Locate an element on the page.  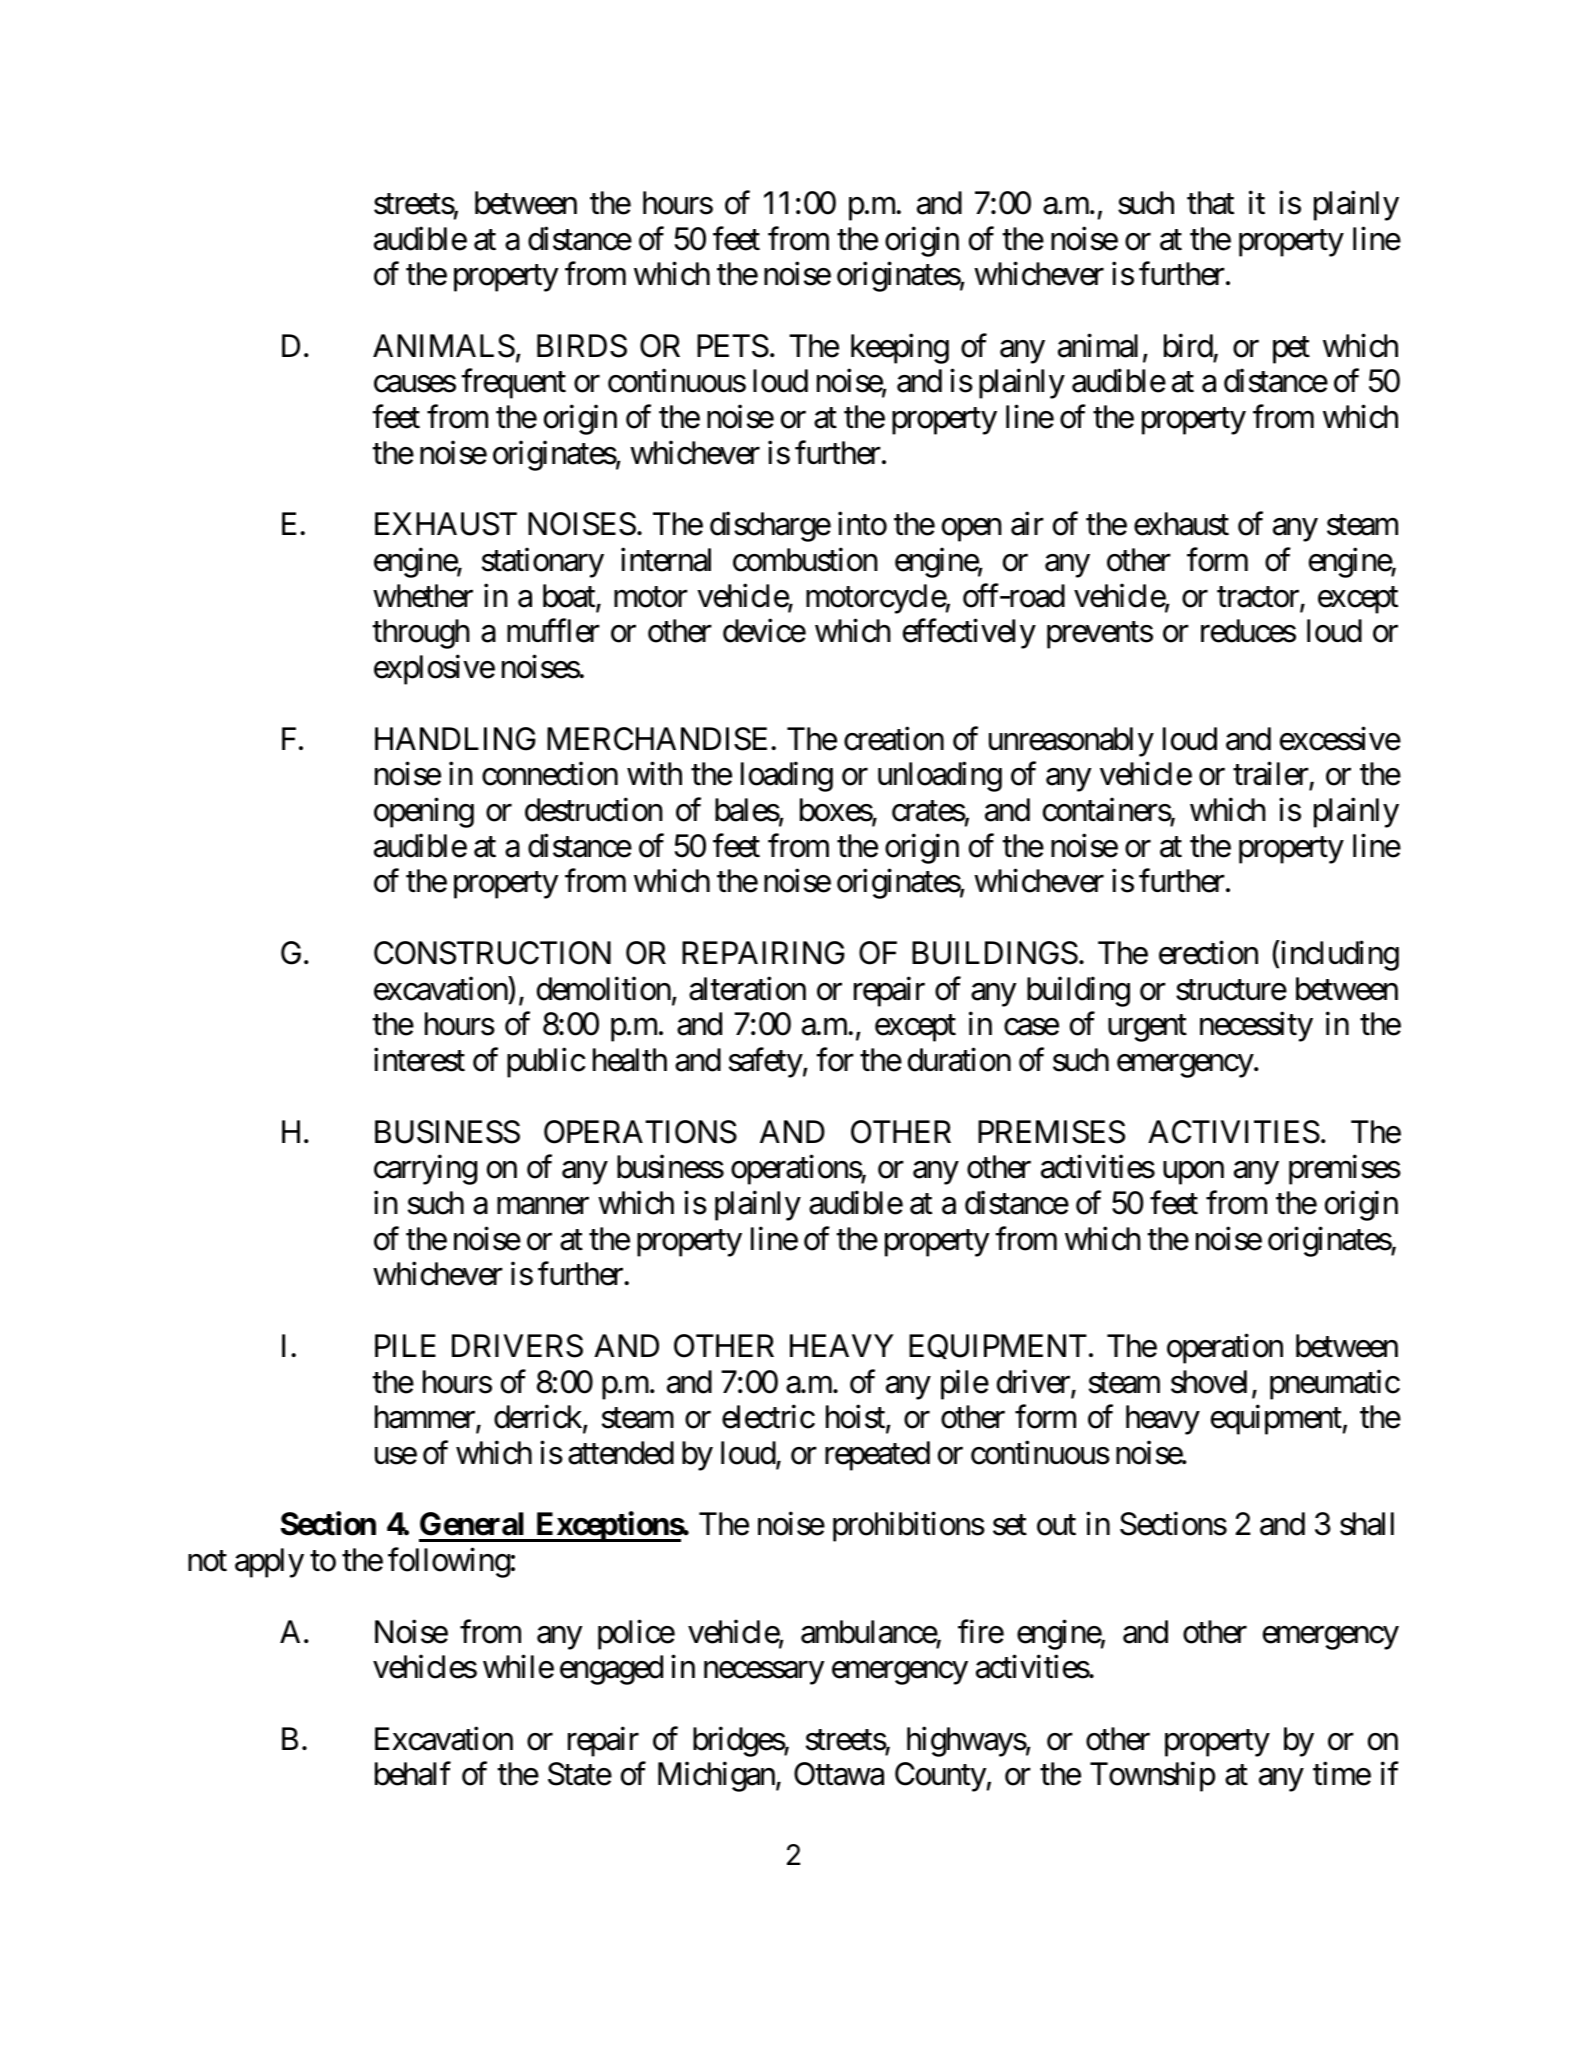
effectively is located at coordinates (969, 634).
